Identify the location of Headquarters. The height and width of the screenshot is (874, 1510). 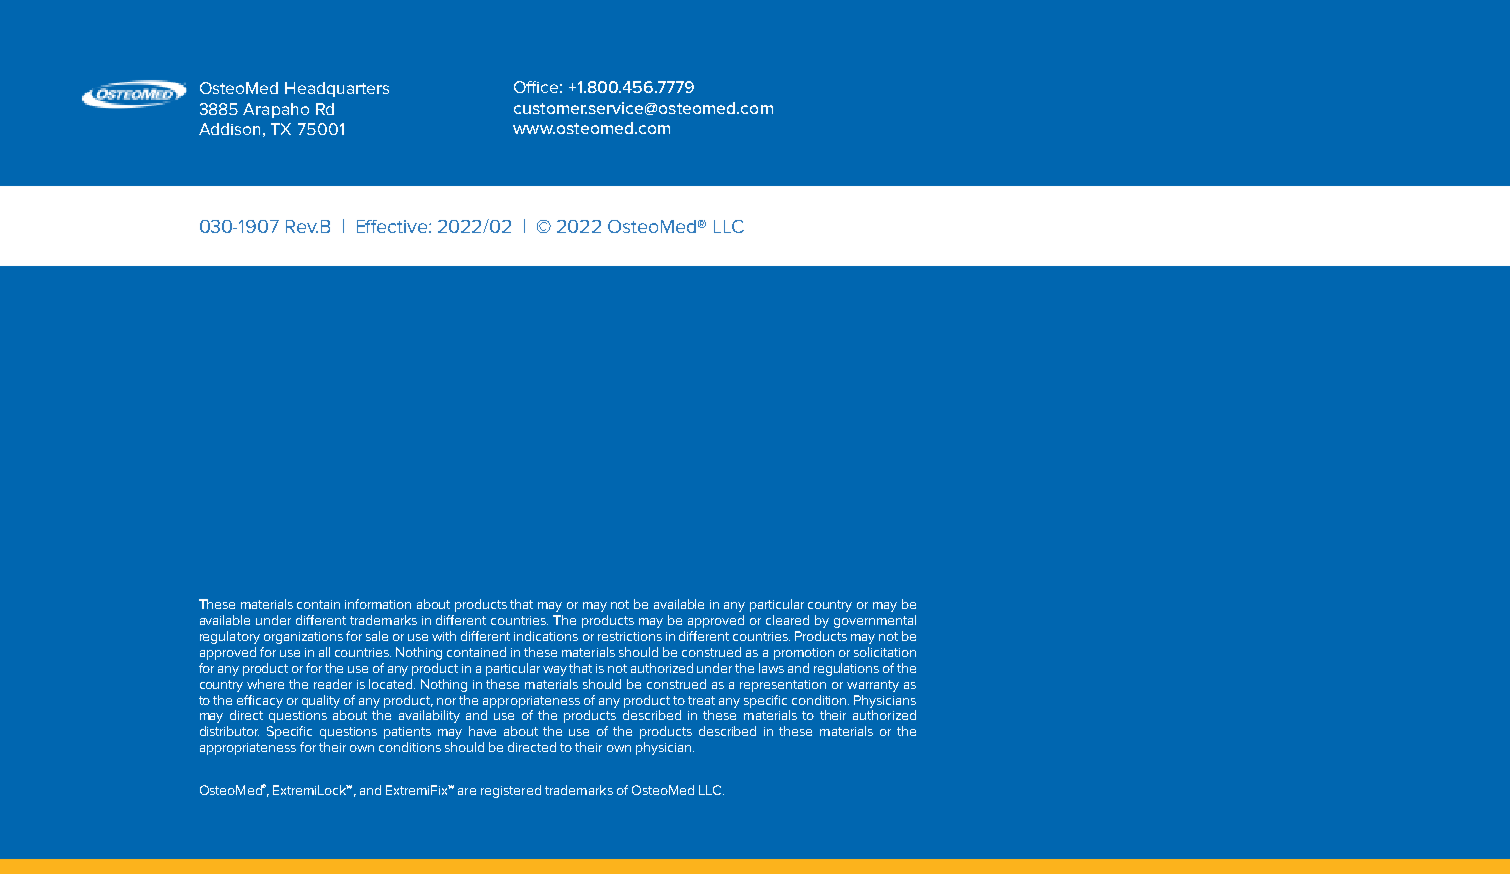
(337, 89).
